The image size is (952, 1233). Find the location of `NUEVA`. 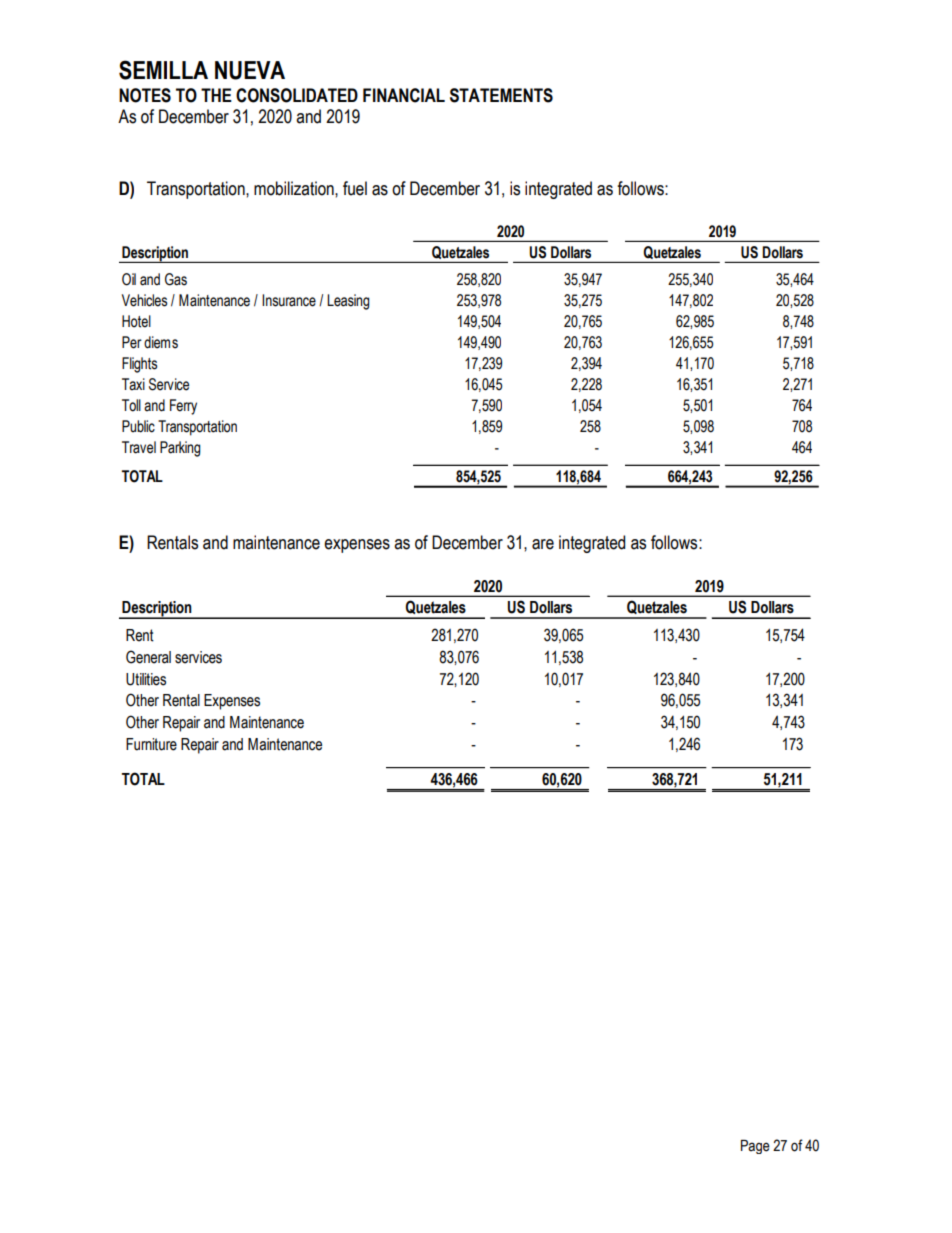

NUEVA is located at coordinates (250, 70).
